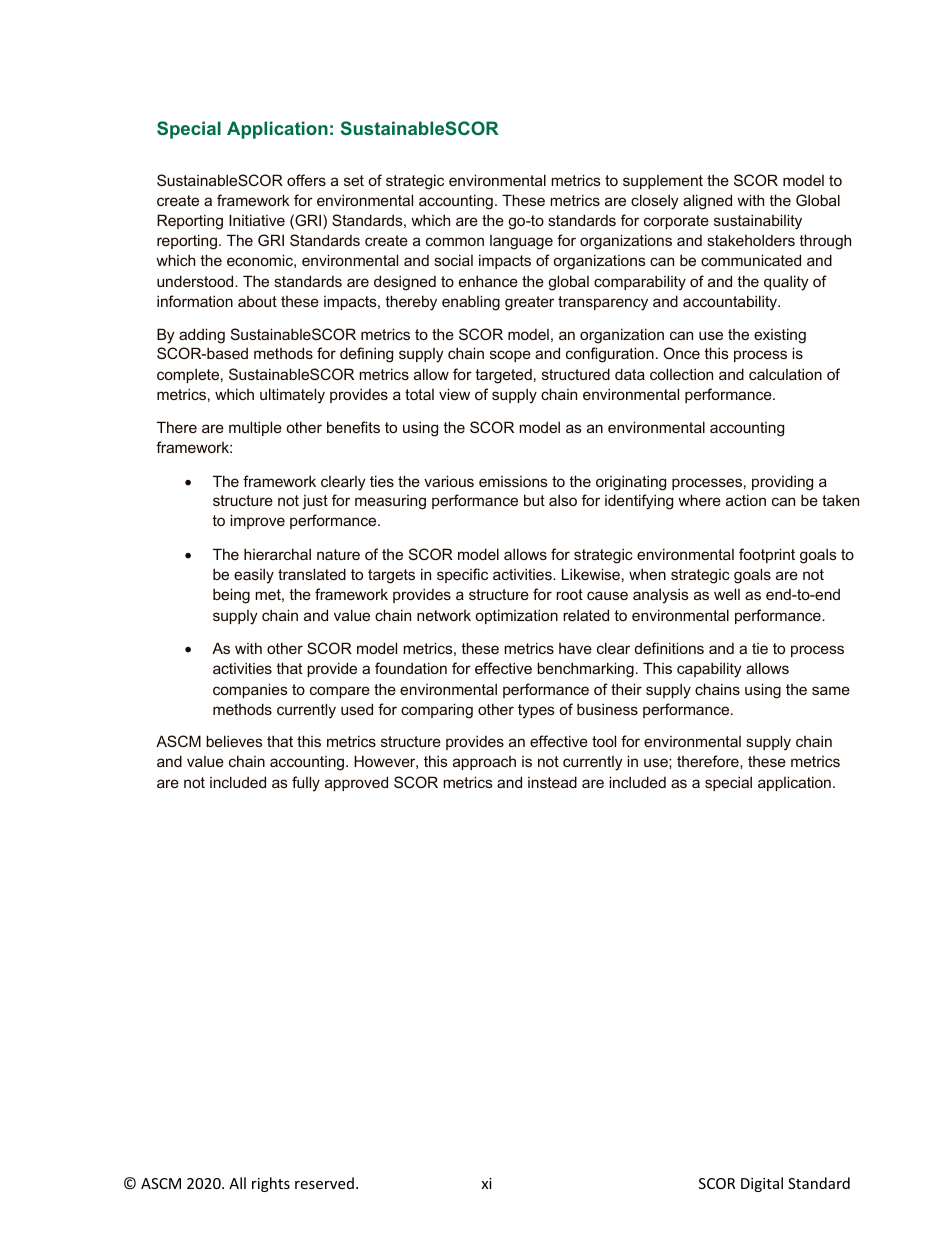 This page has width=952, height=1233. What do you see at coordinates (782, 483) in the page?
I see `providing` at bounding box center [782, 483].
